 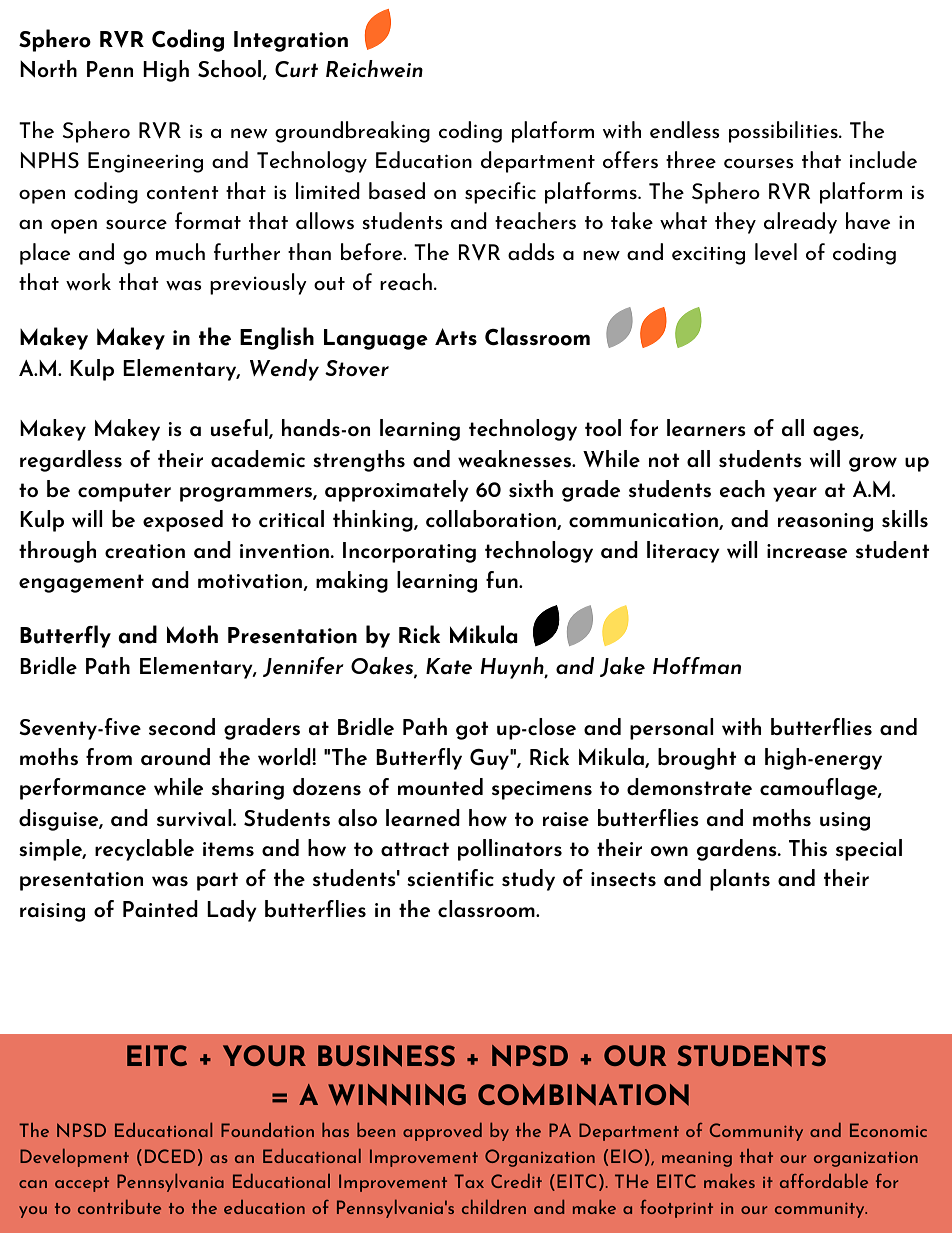 What do you see at coordinates (807, 551) in the page?
I see `increase` at bounding box center [807, 551].
